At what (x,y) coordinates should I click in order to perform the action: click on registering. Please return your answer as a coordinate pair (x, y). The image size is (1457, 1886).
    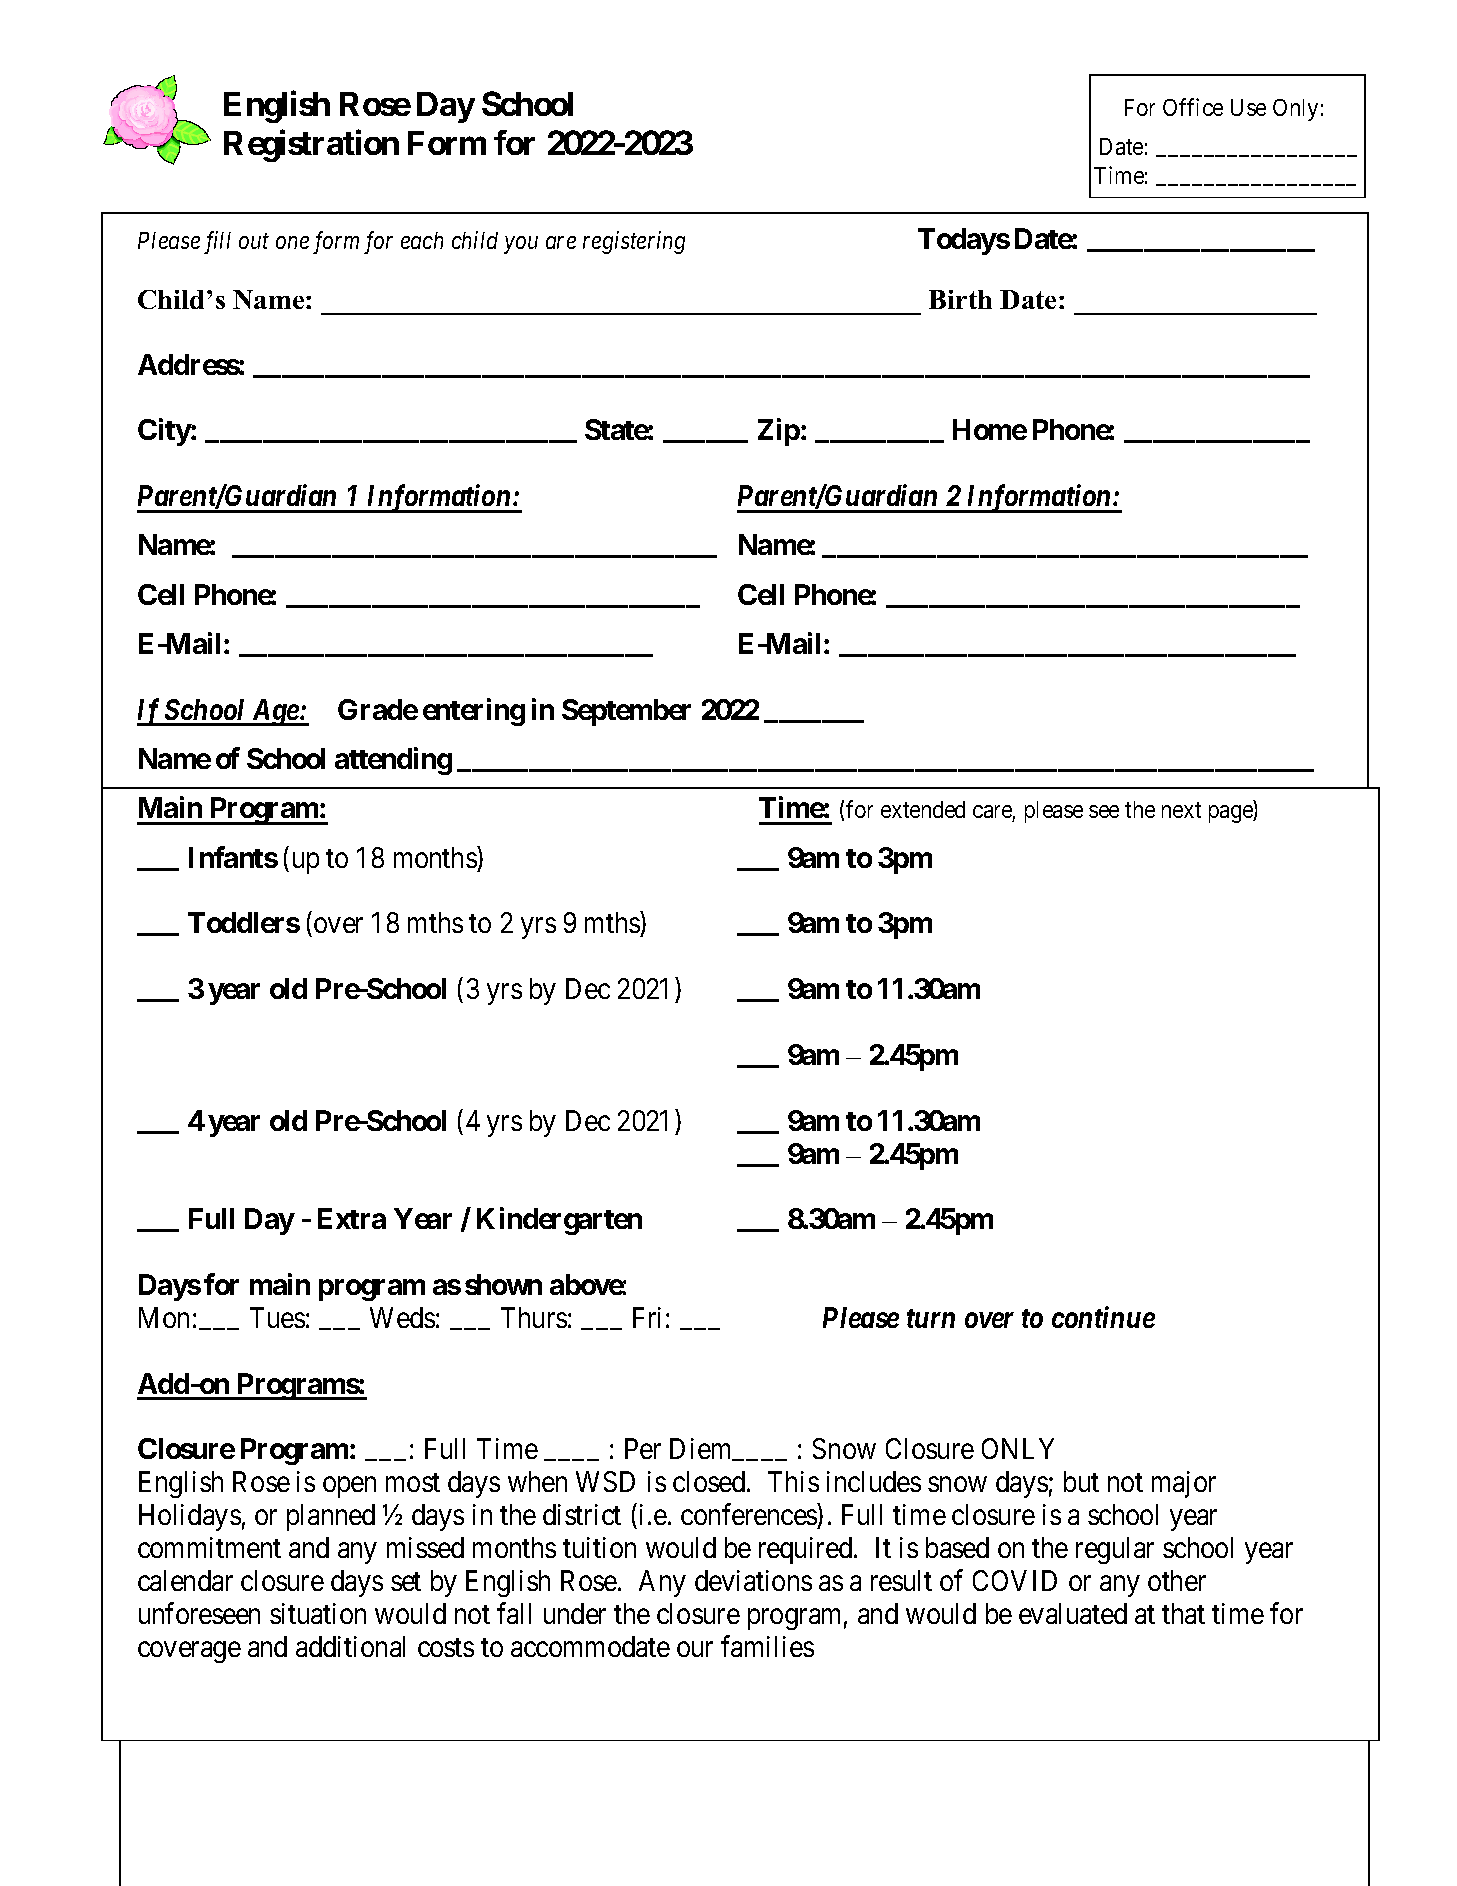
    Looking at the image, I should click on (634, 242).
